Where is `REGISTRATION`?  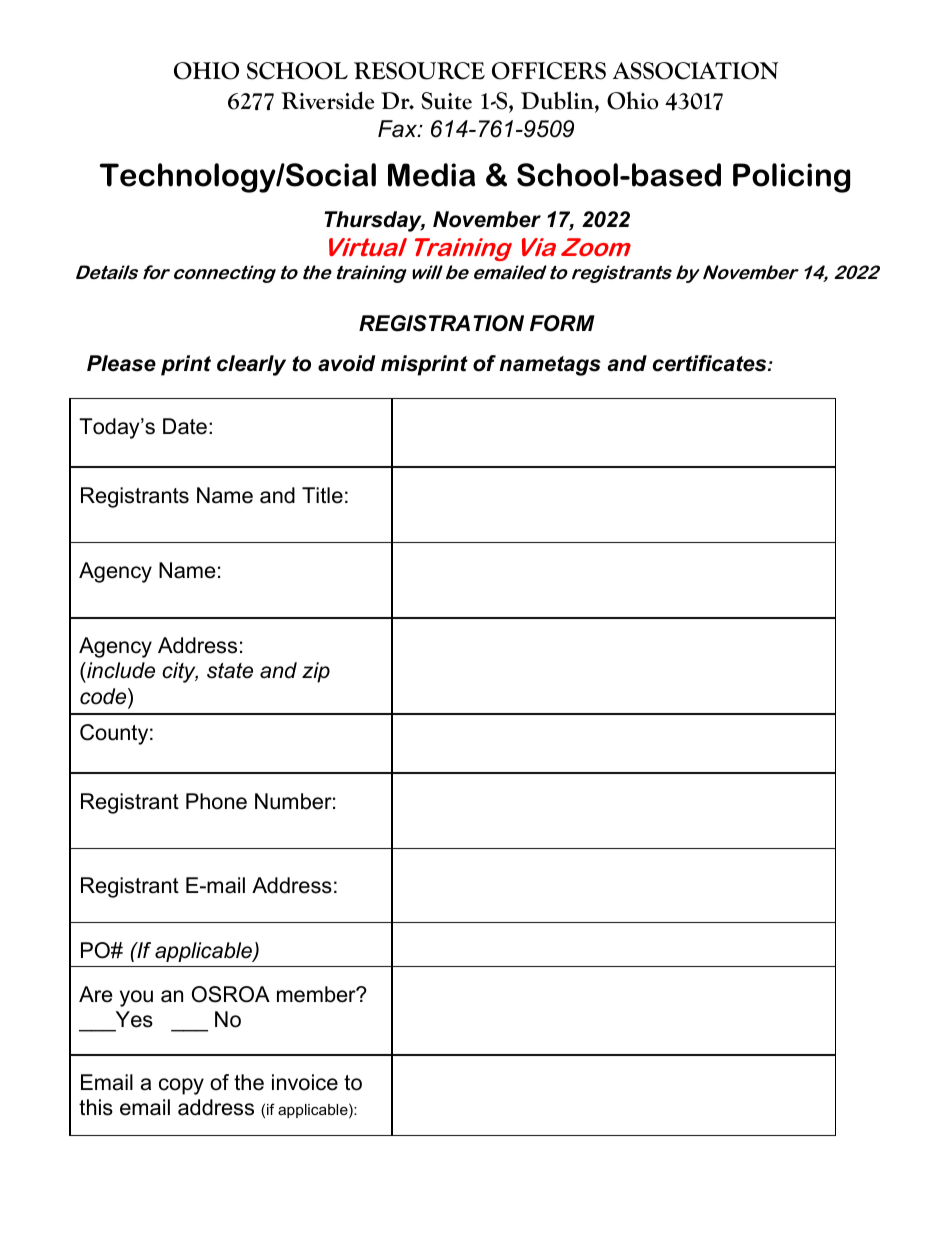
REGISTRATION is located at coordinates (441, 323).
